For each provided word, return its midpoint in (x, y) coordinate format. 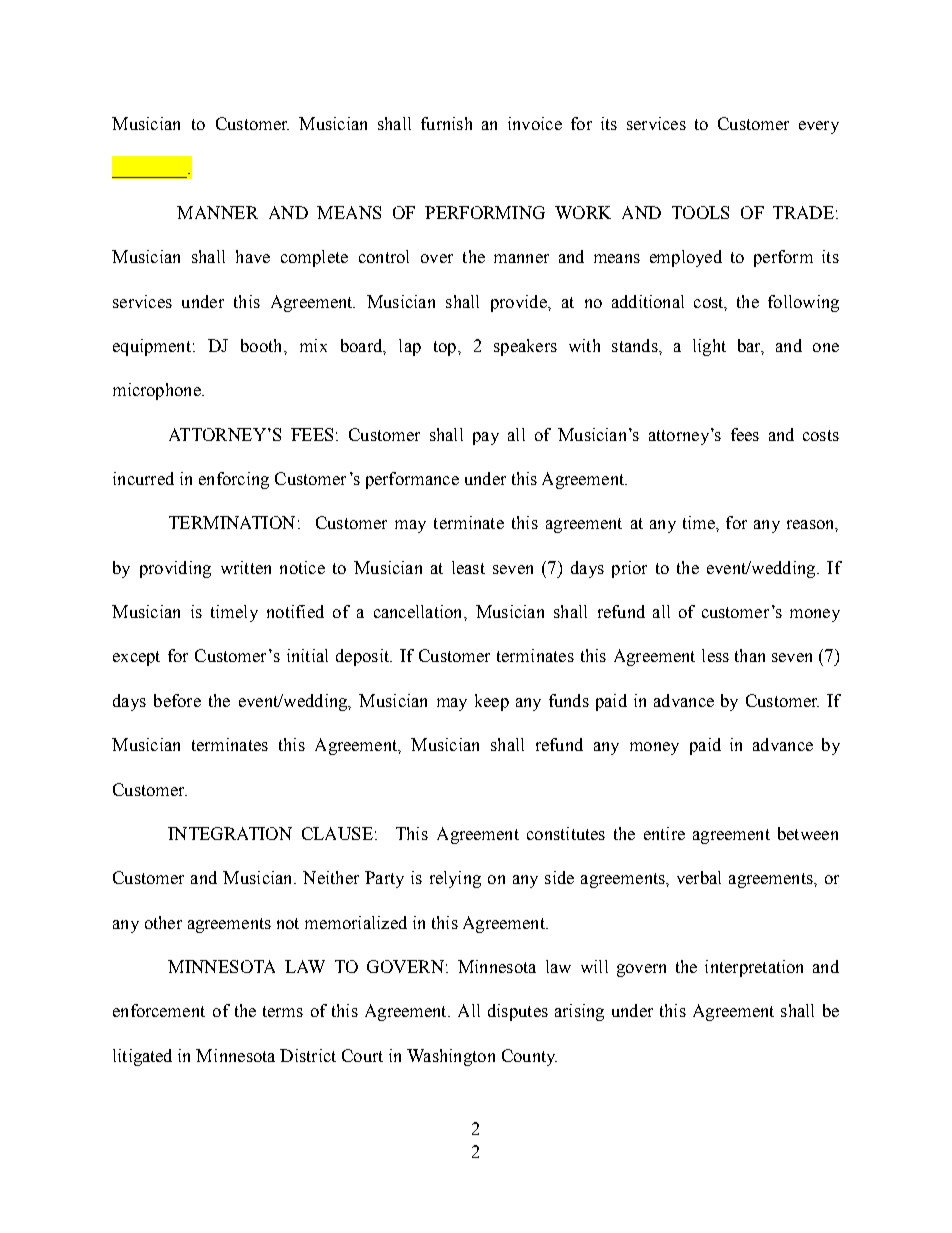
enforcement (159, 1010)
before (177, 700)
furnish (446, 123)
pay (486, 438)
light (709, 347)
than (750, 655)
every (819, 127)
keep (492, 702)
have (253, 256)
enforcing (234, 480)
